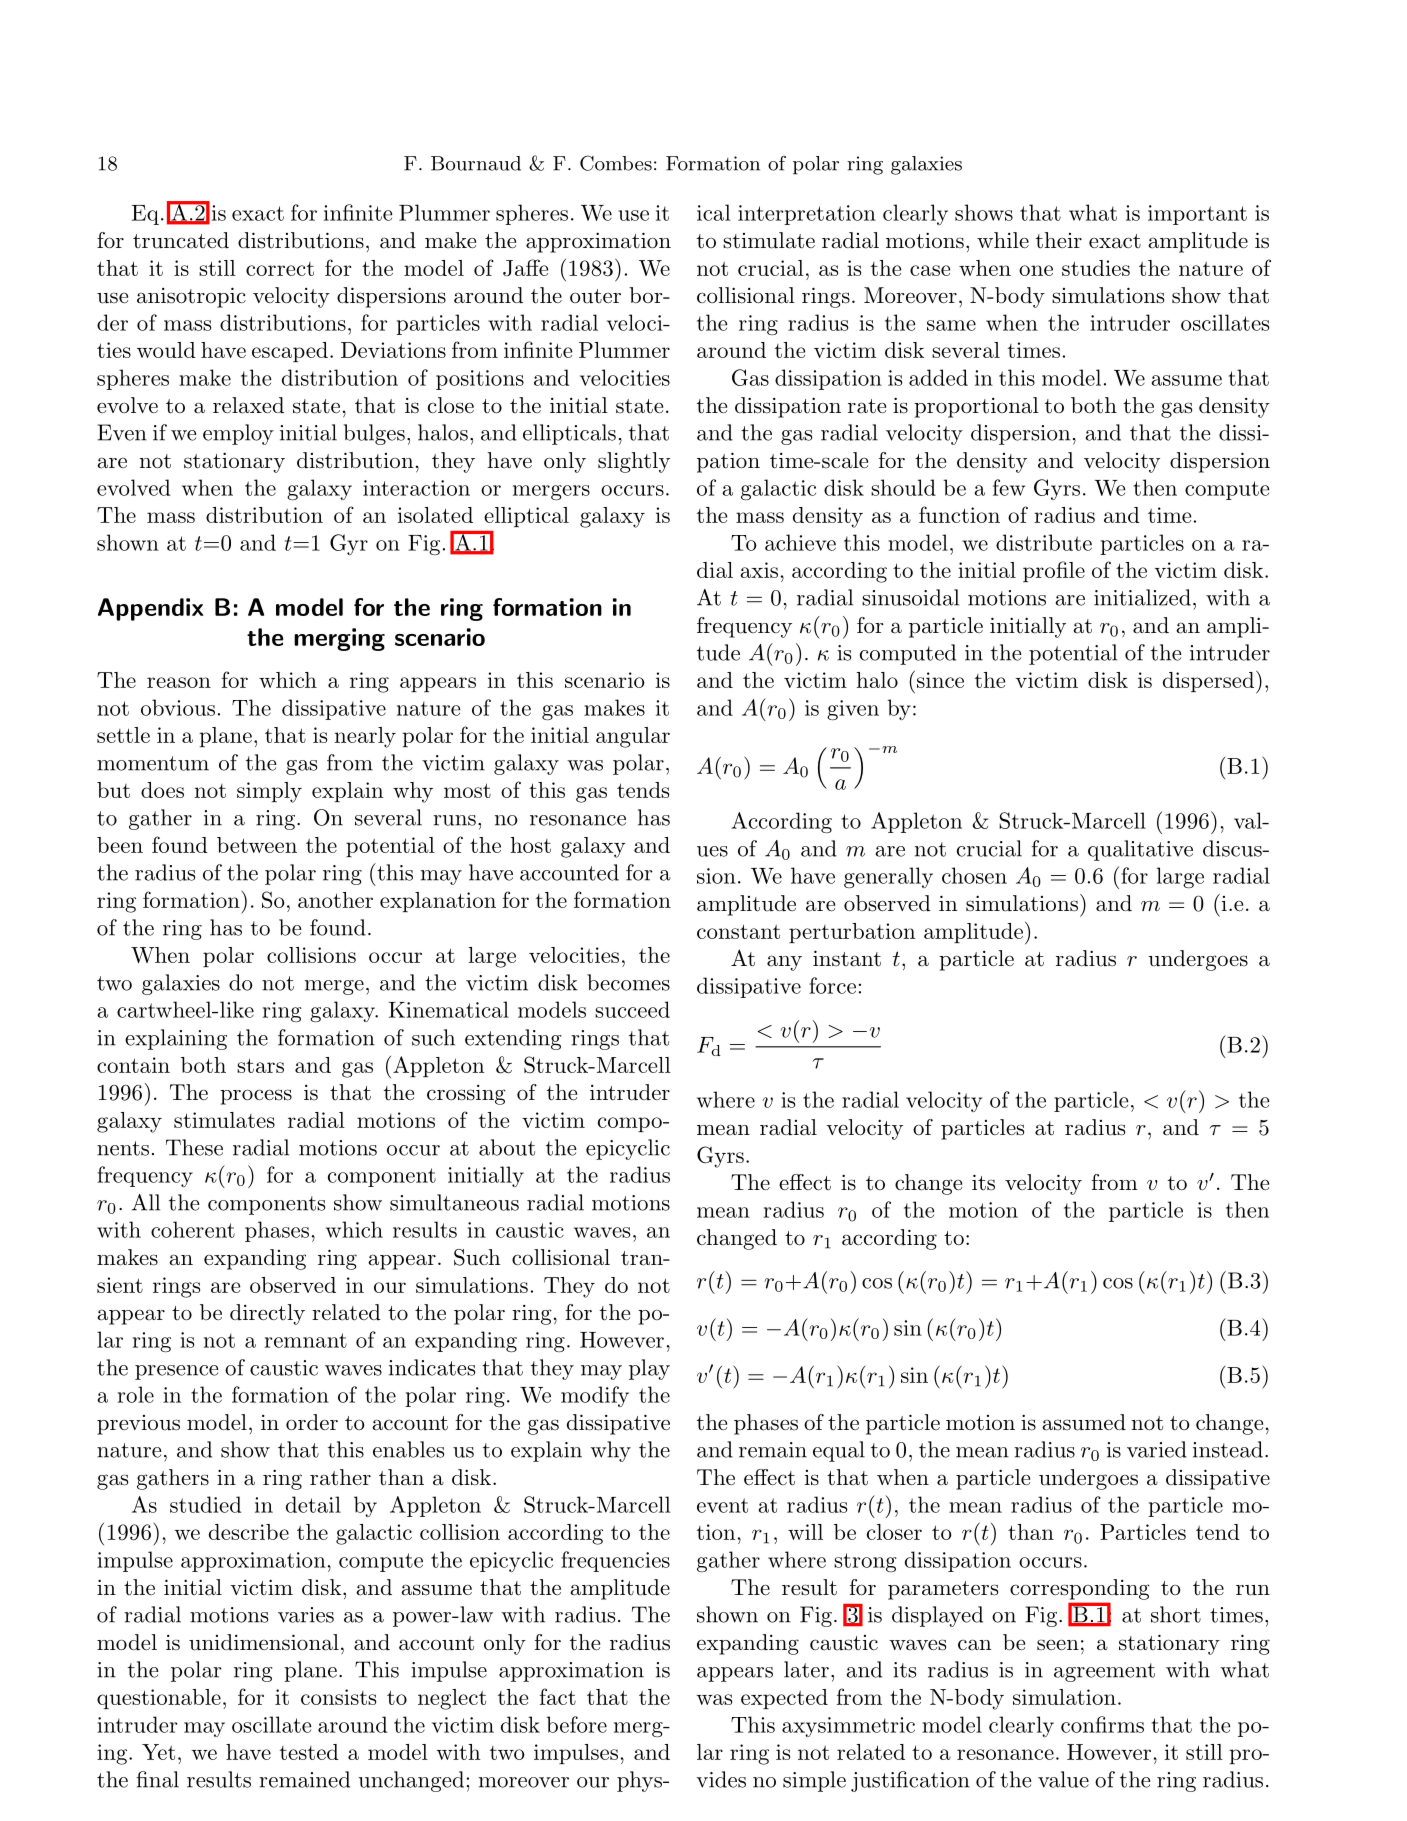  I want to click on succeed, so click(632, 1009).
